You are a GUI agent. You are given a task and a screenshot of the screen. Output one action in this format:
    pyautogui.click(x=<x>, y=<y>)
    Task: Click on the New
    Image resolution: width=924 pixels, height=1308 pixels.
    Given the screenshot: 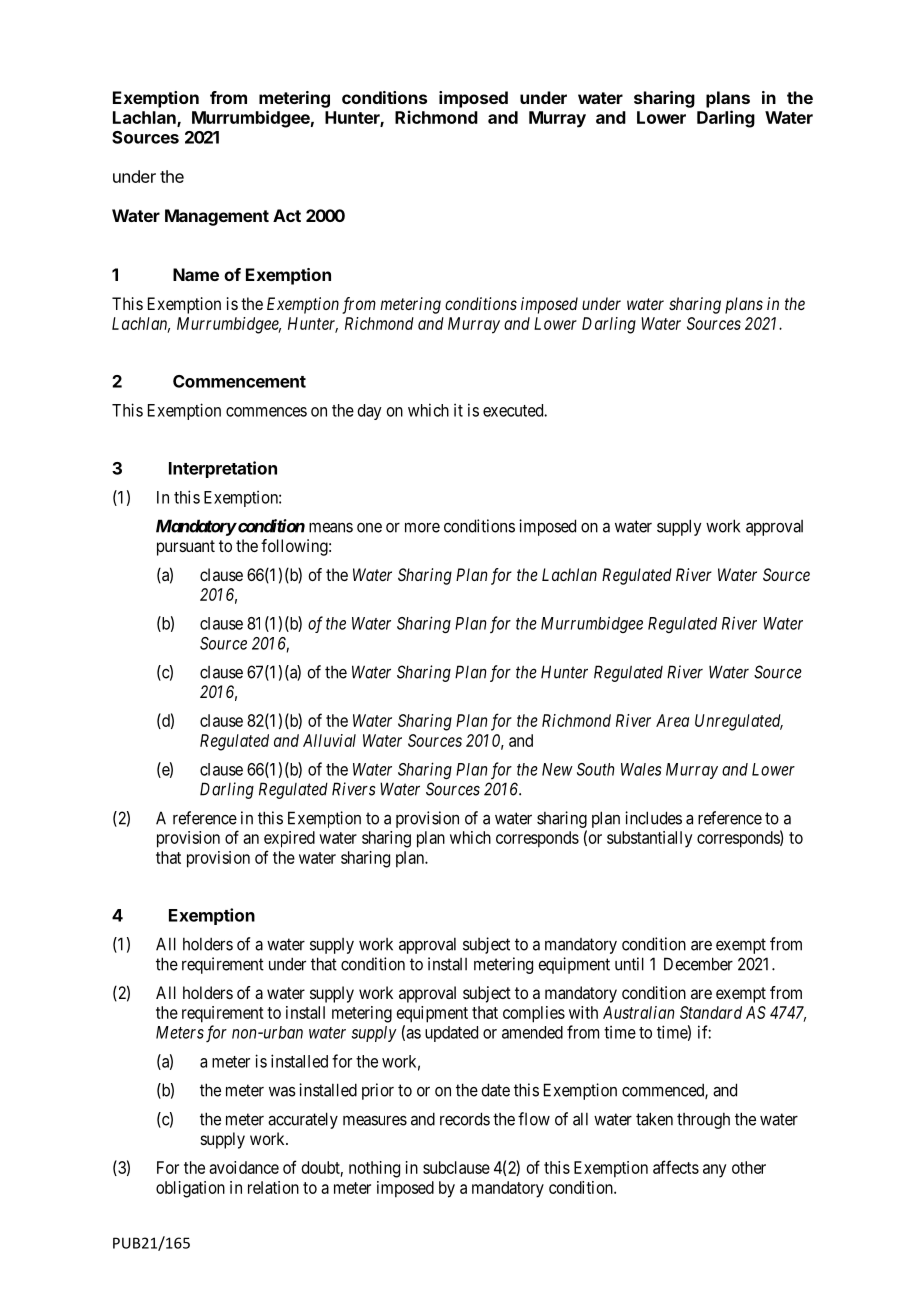 What is the action you would take?
    pyautogui.click(x=557, y=769)
